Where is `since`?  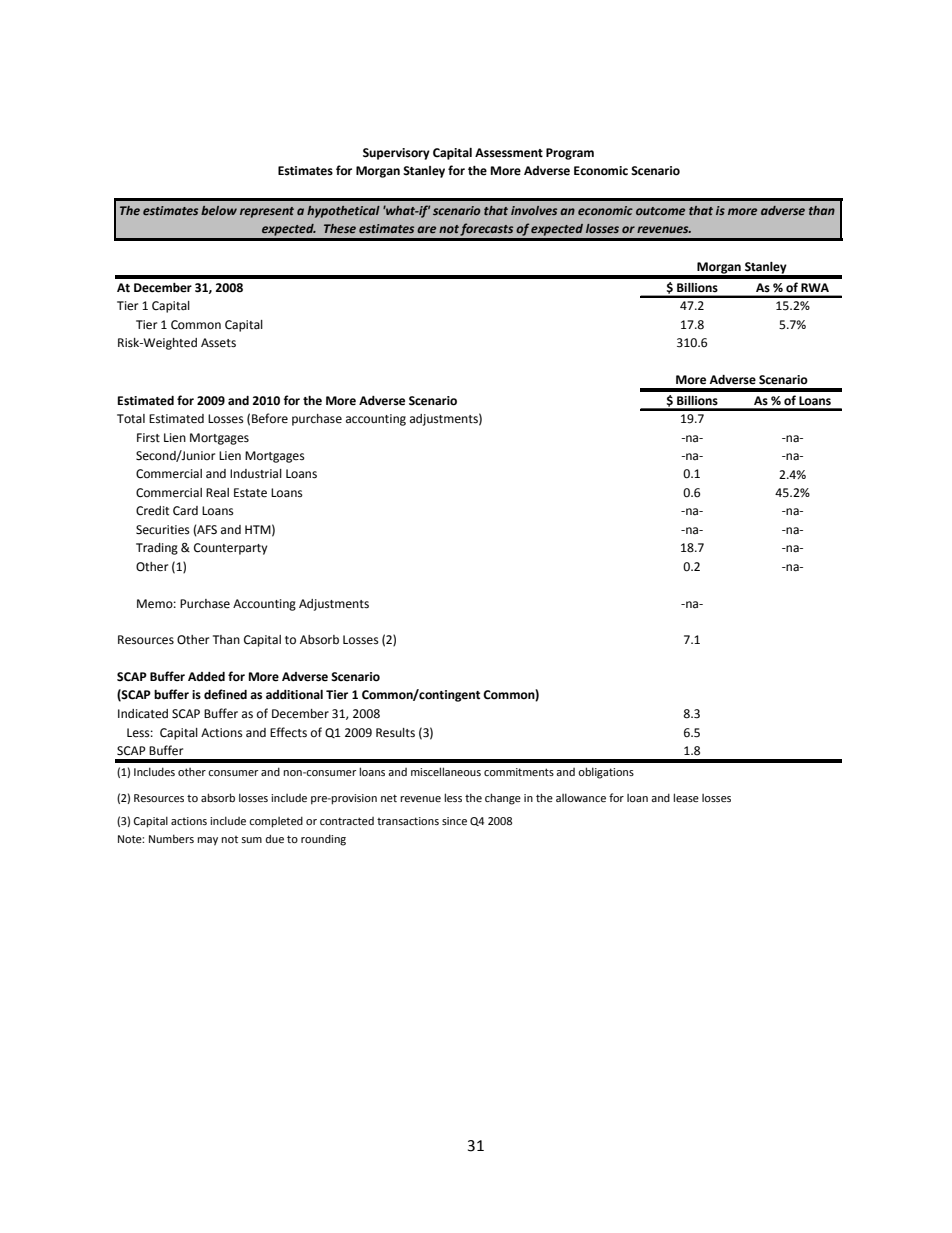
since is located at coordinates (454, 821).
